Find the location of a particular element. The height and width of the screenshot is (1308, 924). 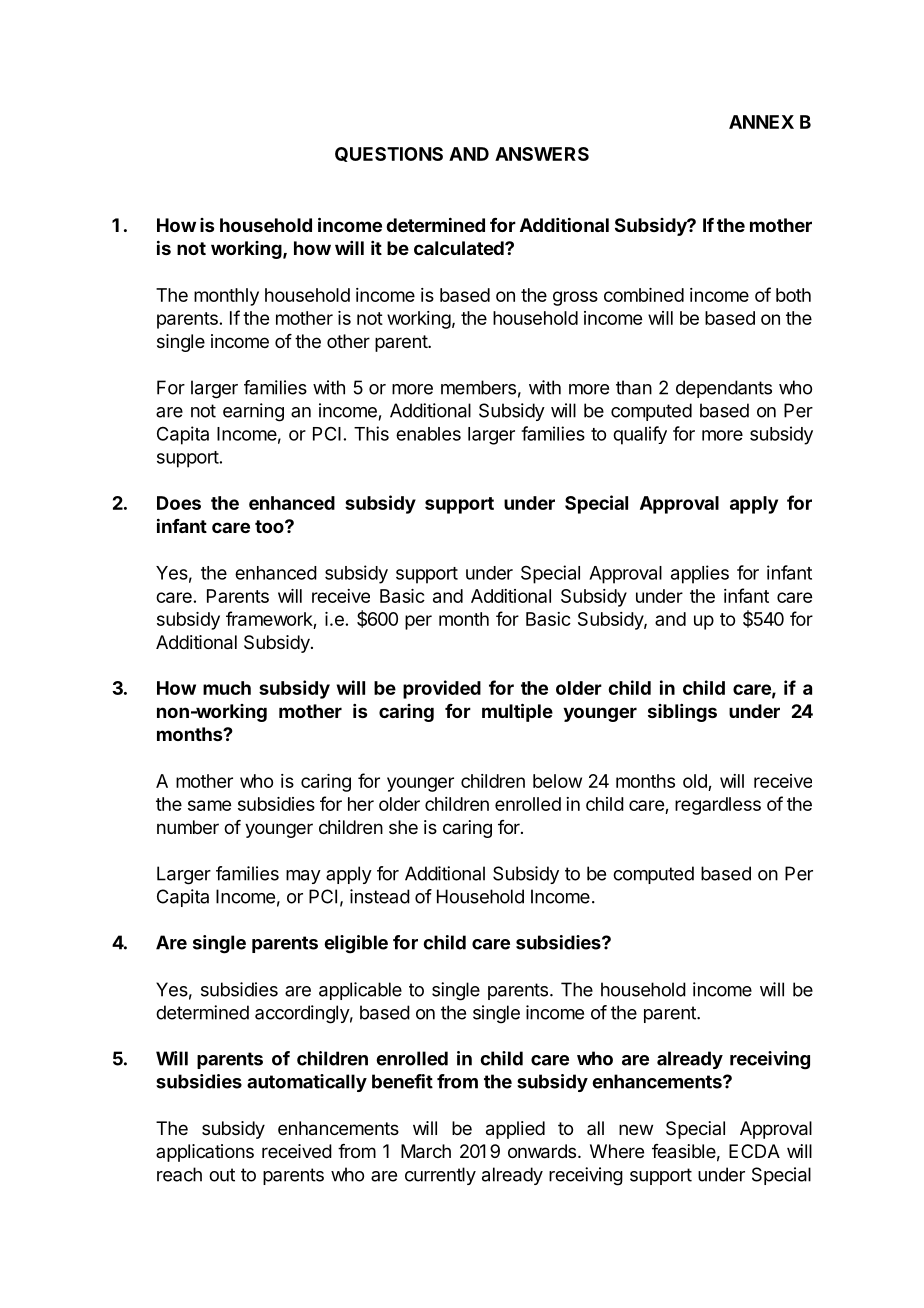

same is located at coordinates (209, 805).
